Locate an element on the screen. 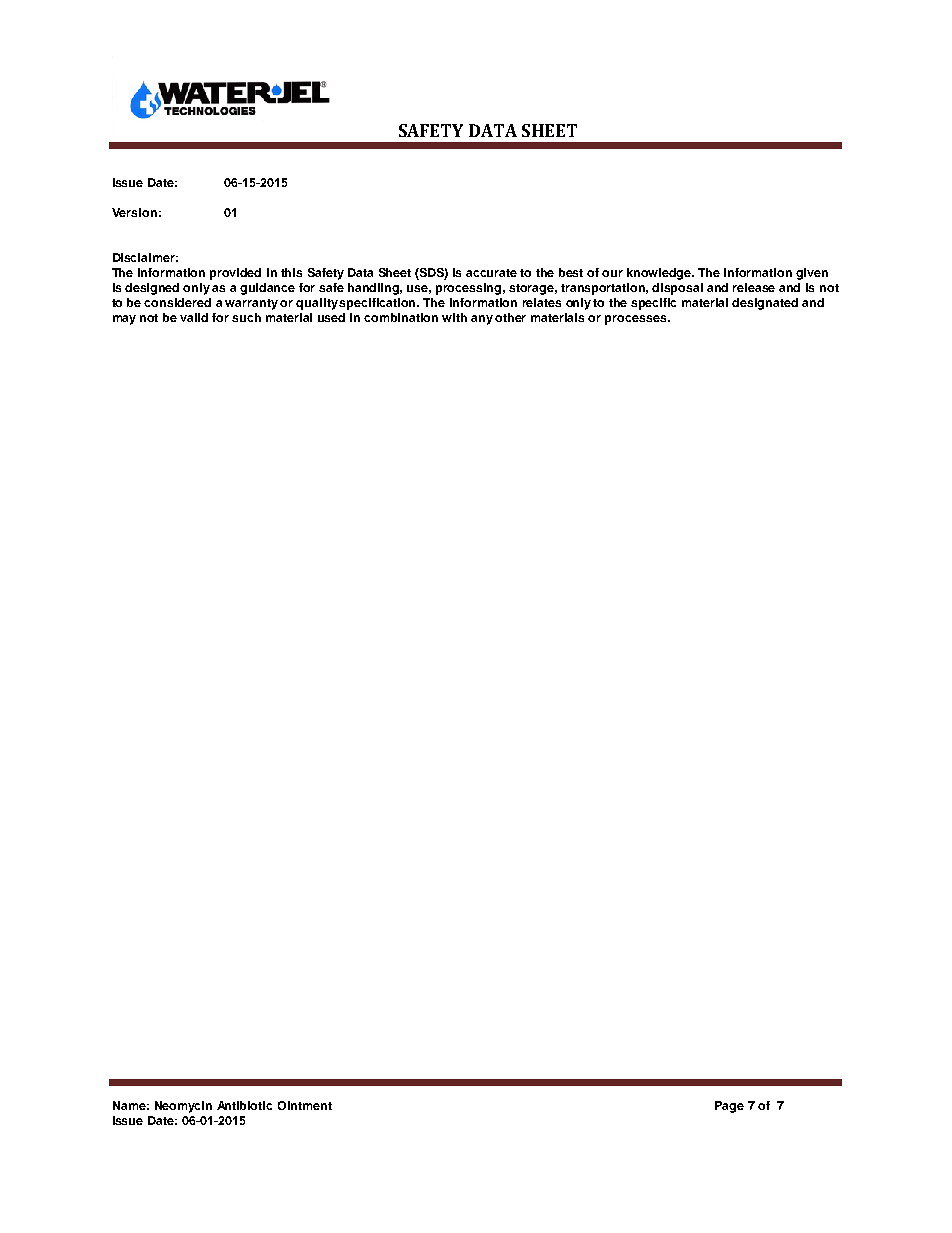 The image size is (952, 1233). Ointment is located at coordinates (305, 1105).
